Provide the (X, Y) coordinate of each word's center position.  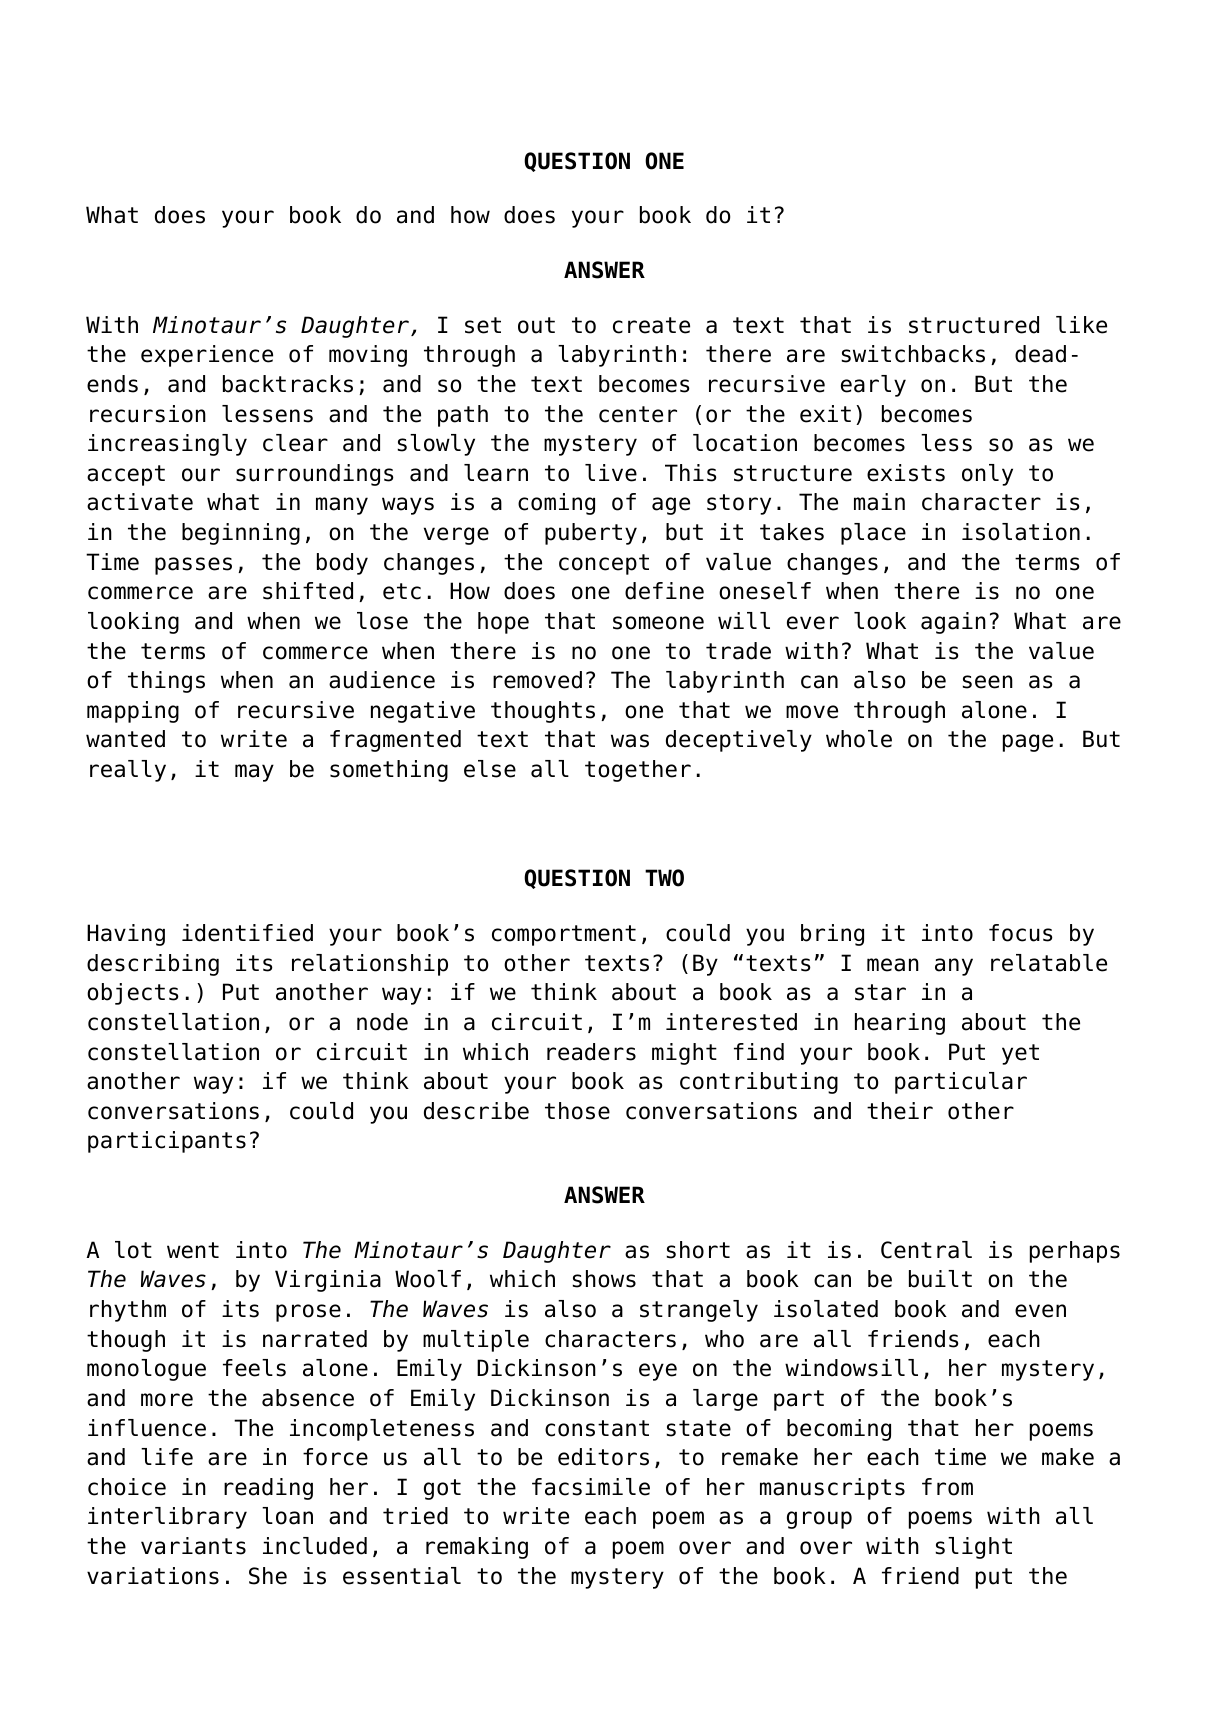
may (254, 773)
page (1028, 743)
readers (591, 1052)
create (651, 325)
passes (193, 566)
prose (308, 1313)
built (940, 1279)
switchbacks (913, 354)
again (953, 623)
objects (133, 994)
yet (1020, 1054)
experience (207, 356)
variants (193, 1546)
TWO (664, 878)
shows (604, 1279)
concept (604, 564)
